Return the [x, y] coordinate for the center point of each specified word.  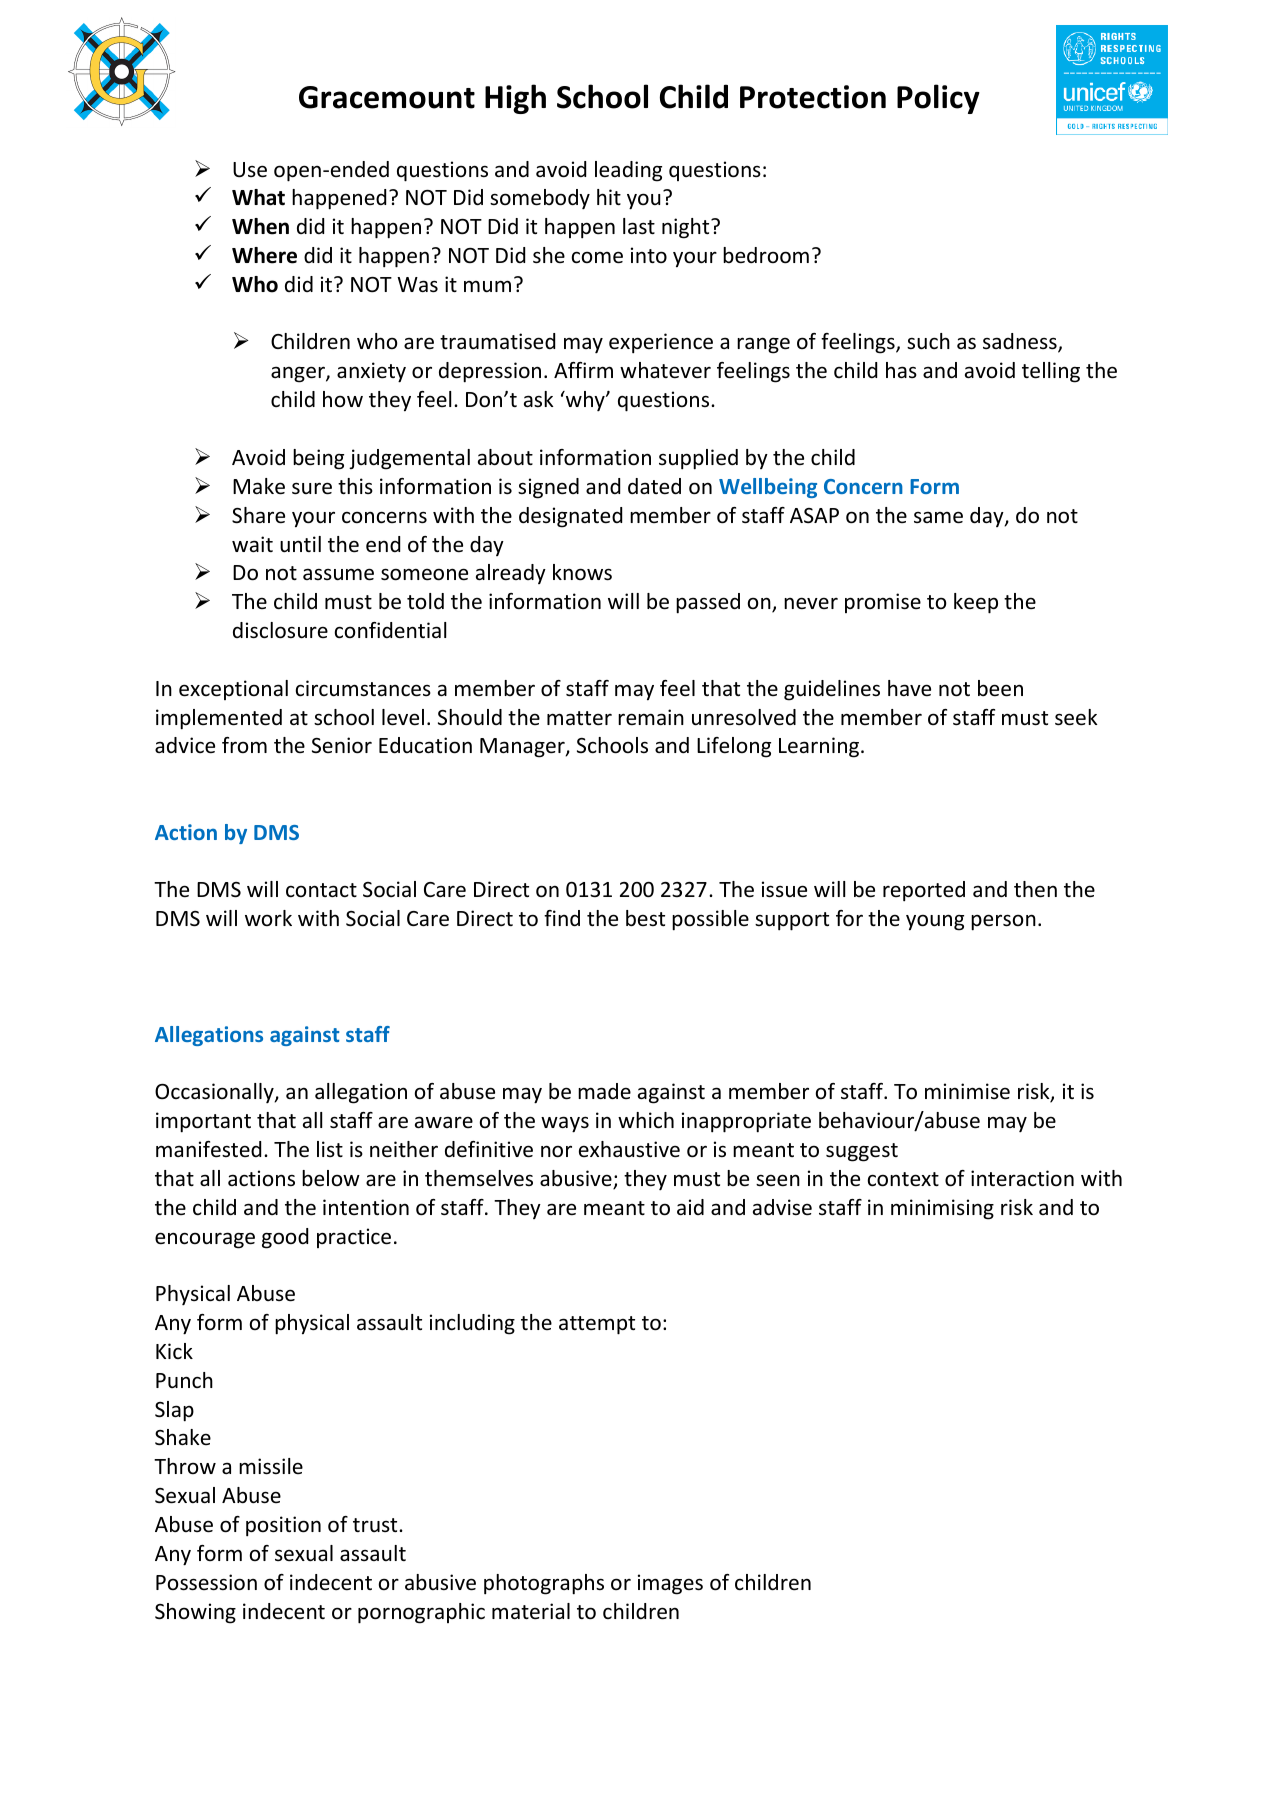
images [670, 1584]
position [283, 1526]
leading [628, 171]
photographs [544, 1584]
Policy [938, 99]
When [260, 226]
